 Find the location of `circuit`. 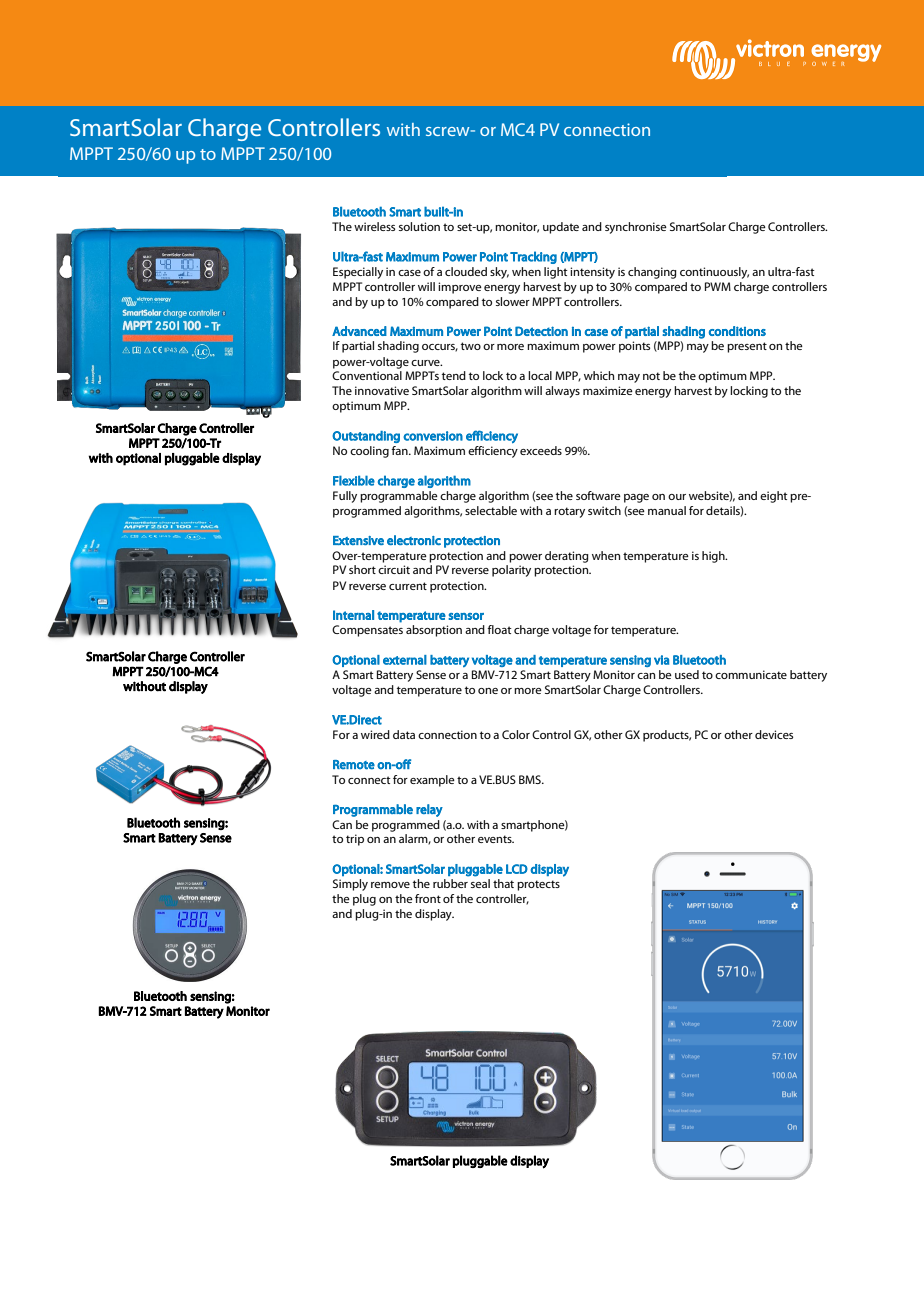

circuit is located at coordinates (394, 569).
